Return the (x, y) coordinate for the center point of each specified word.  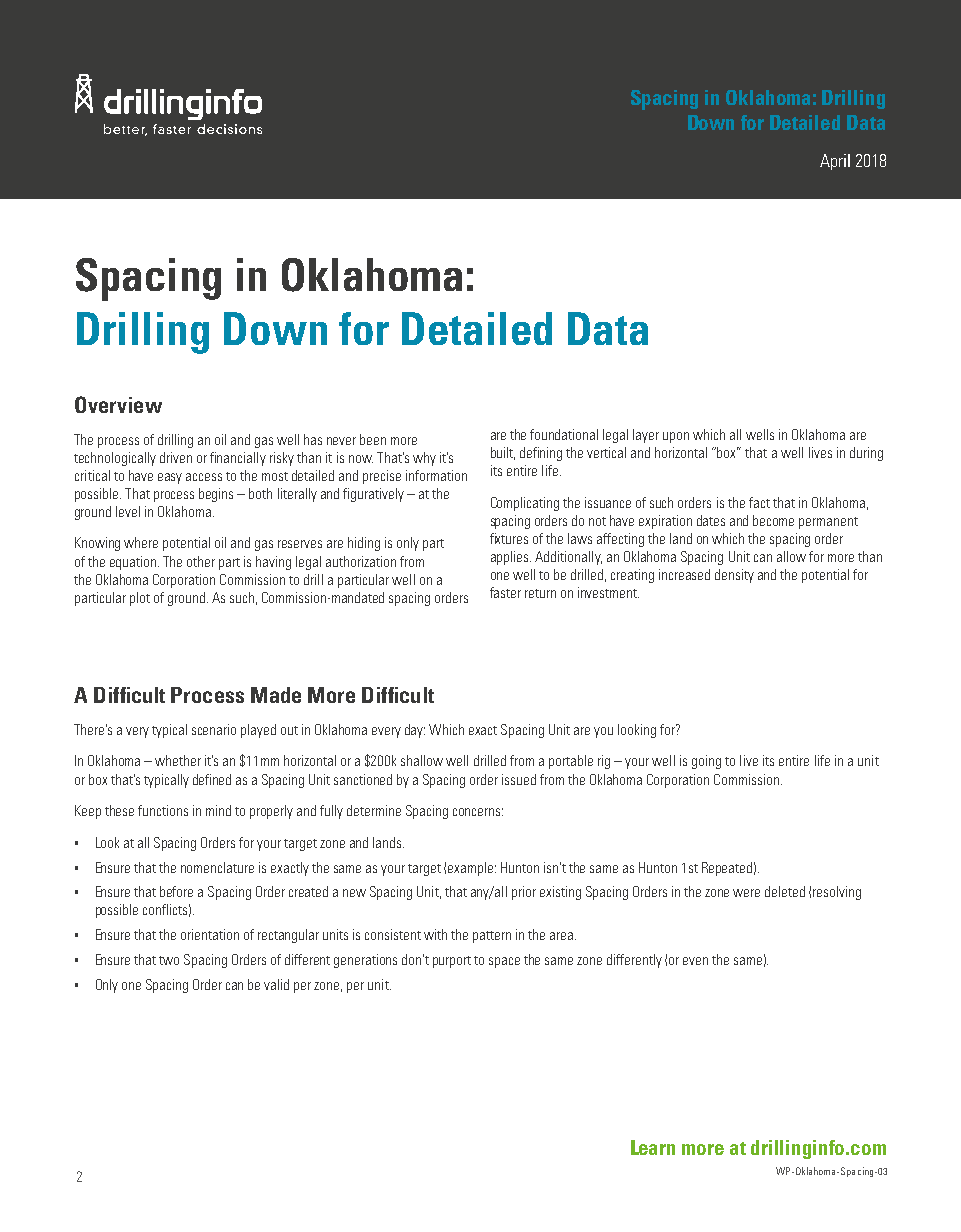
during (866, 454)
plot (140, 599)
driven (176, 457)
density (734, 576)
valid (276, 984)
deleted (785, 891)
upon (676, 437)
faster (505, 592)
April (835, 162)
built (503, 453)
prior (524, 893)
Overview (118, 404)
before (176, 891)
